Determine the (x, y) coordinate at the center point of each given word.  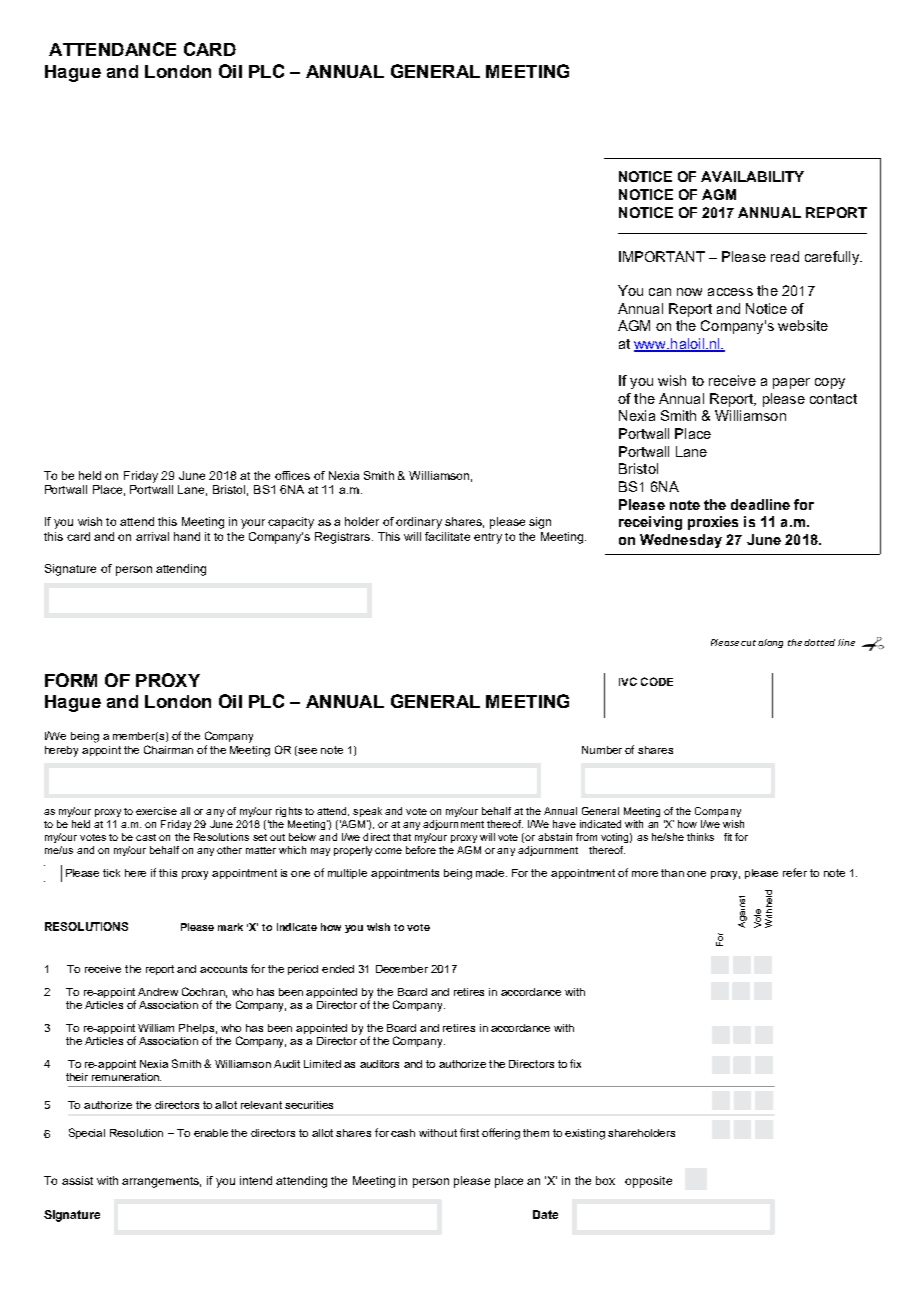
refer (795, 872)
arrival (152, 536)
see (307, 751)
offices (292, 475)
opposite (648, 1182)
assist (77, 1180)
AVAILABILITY (752, 176)
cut (750, 643)
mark (230, 927)
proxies (713, 523)
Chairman (168, 749)
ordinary (419, 523)
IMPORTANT (662, 256)
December (402, 969)
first (469, 1132)
